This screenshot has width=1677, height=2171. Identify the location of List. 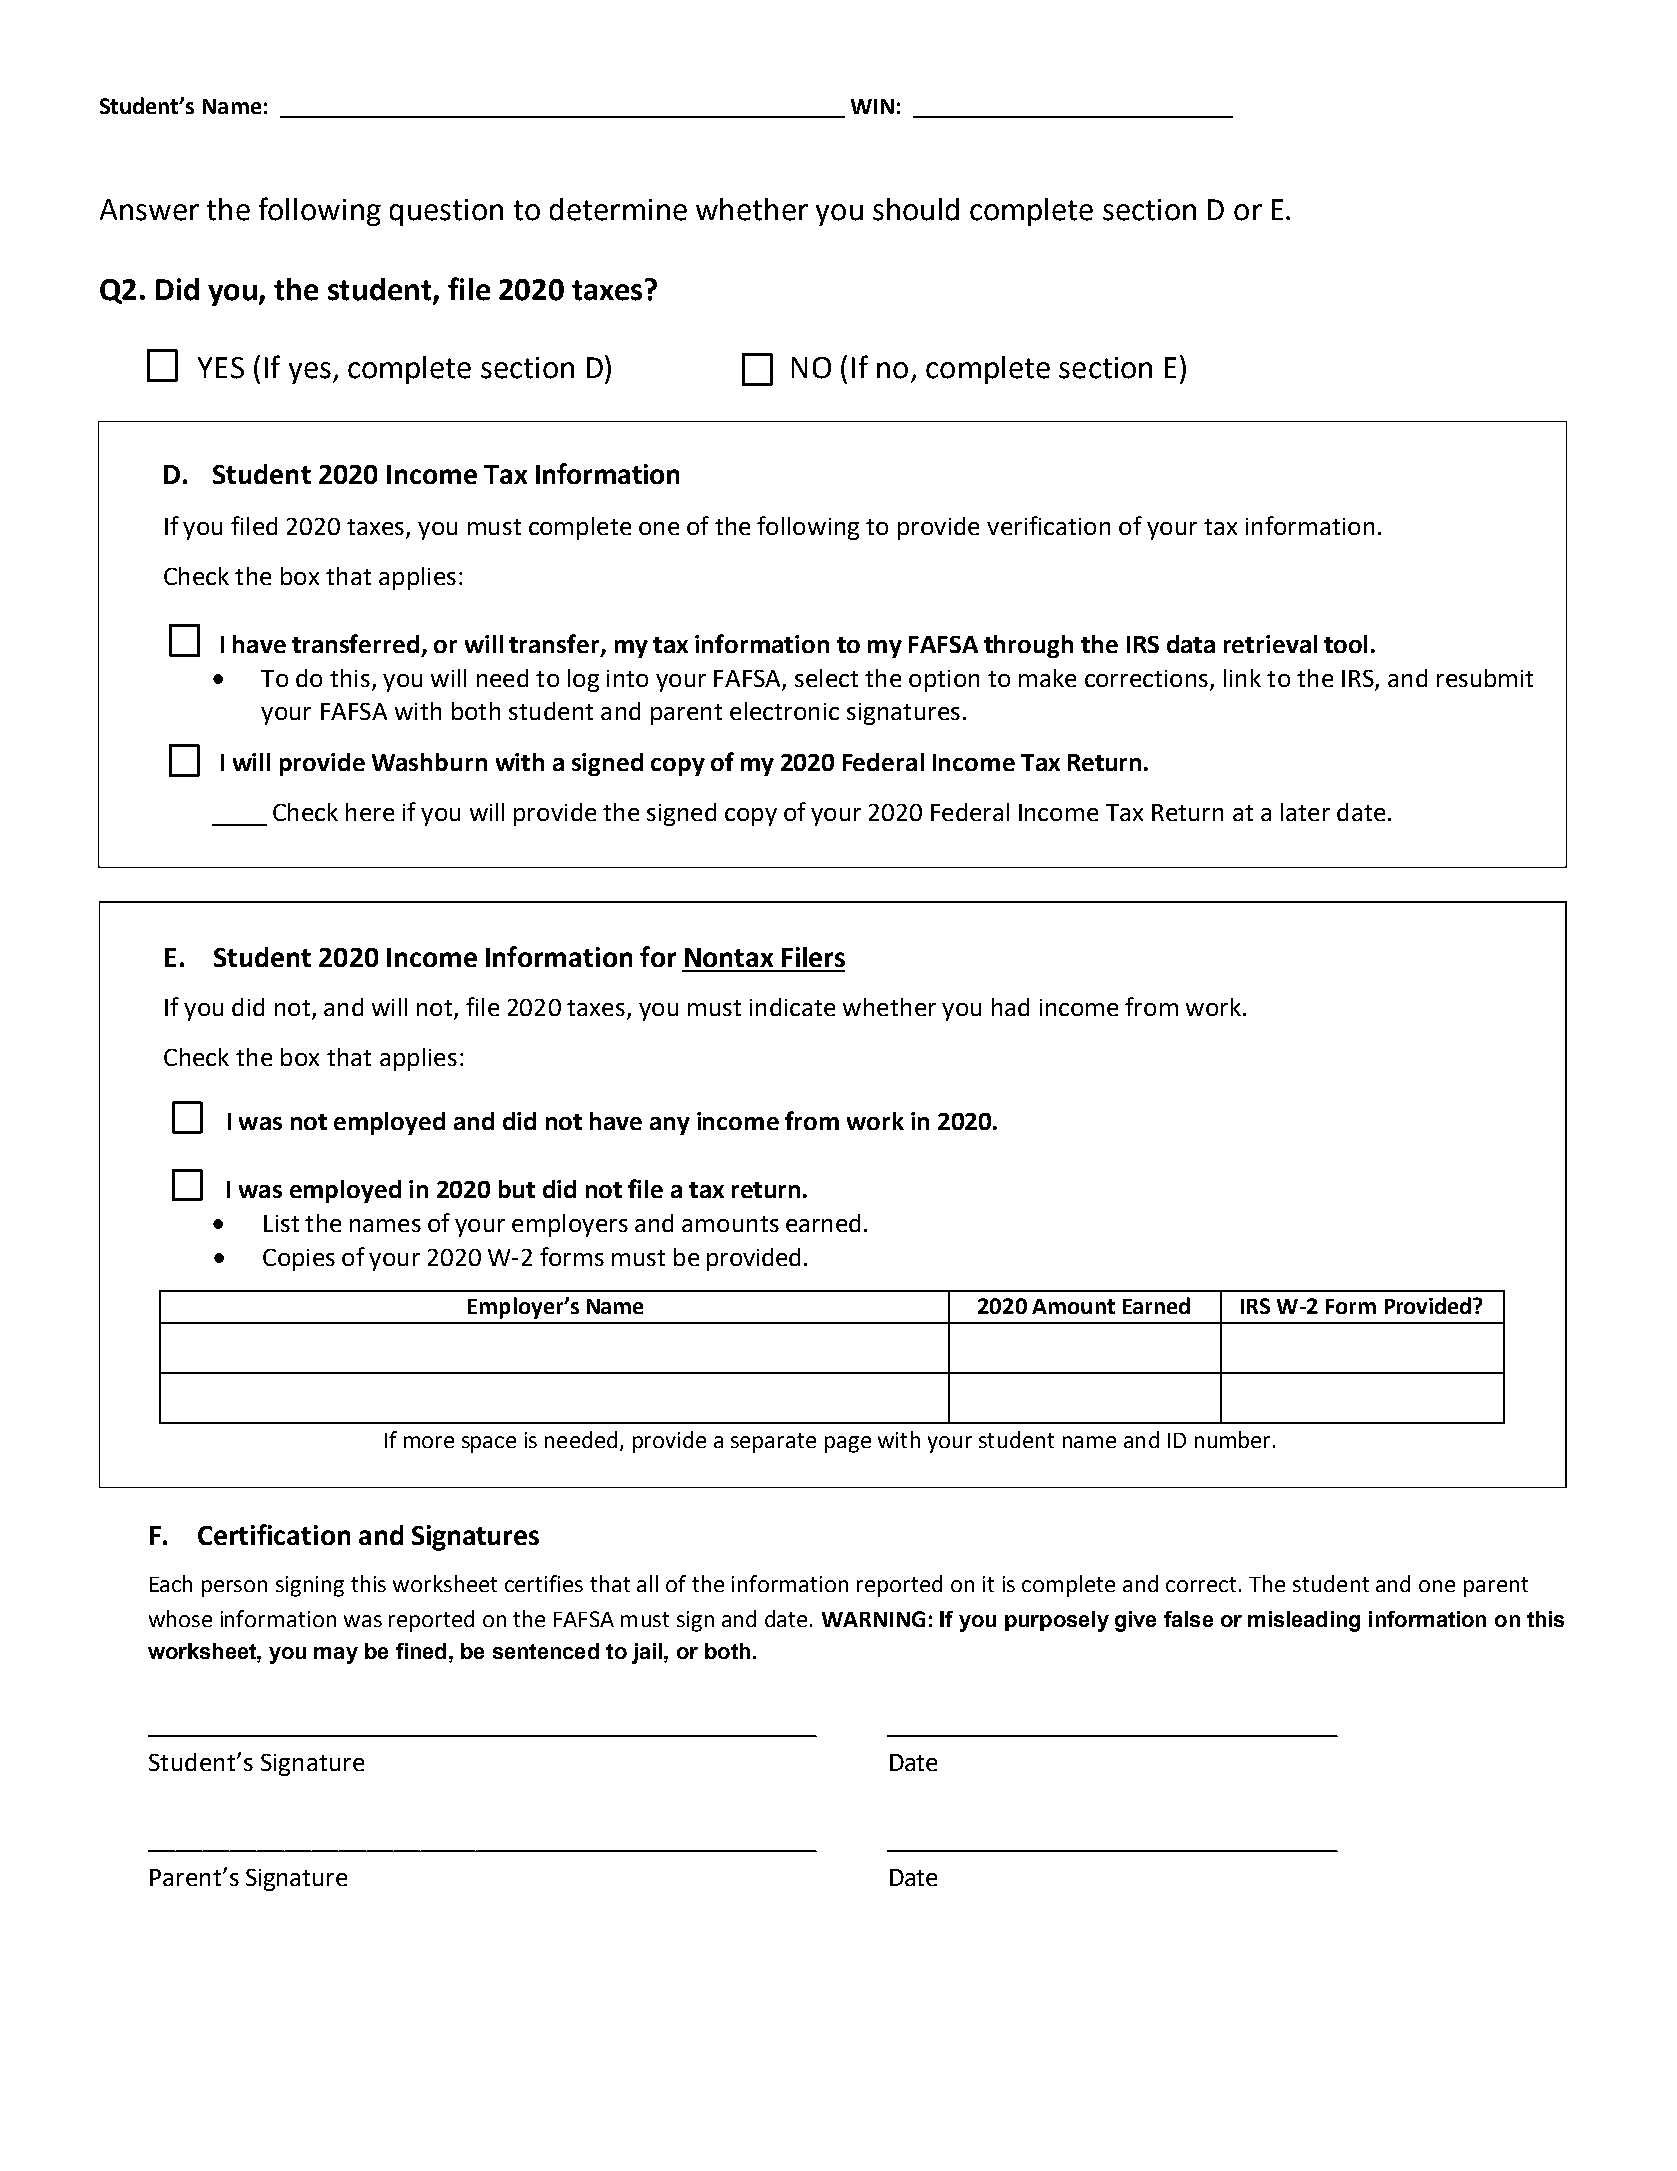
(281, 1223).
